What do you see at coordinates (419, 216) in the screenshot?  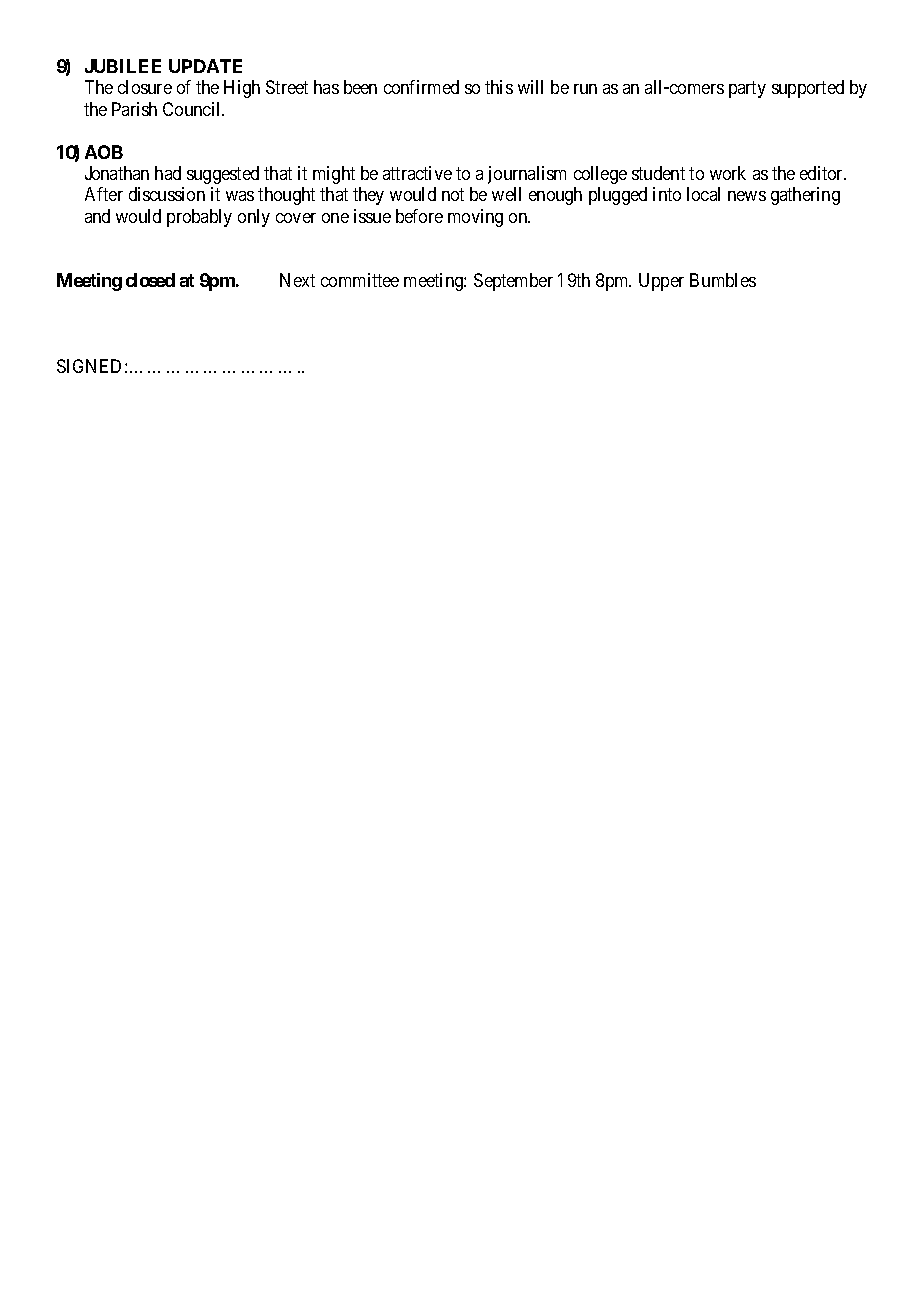 I see `before` at bounding box center [419, 216].
